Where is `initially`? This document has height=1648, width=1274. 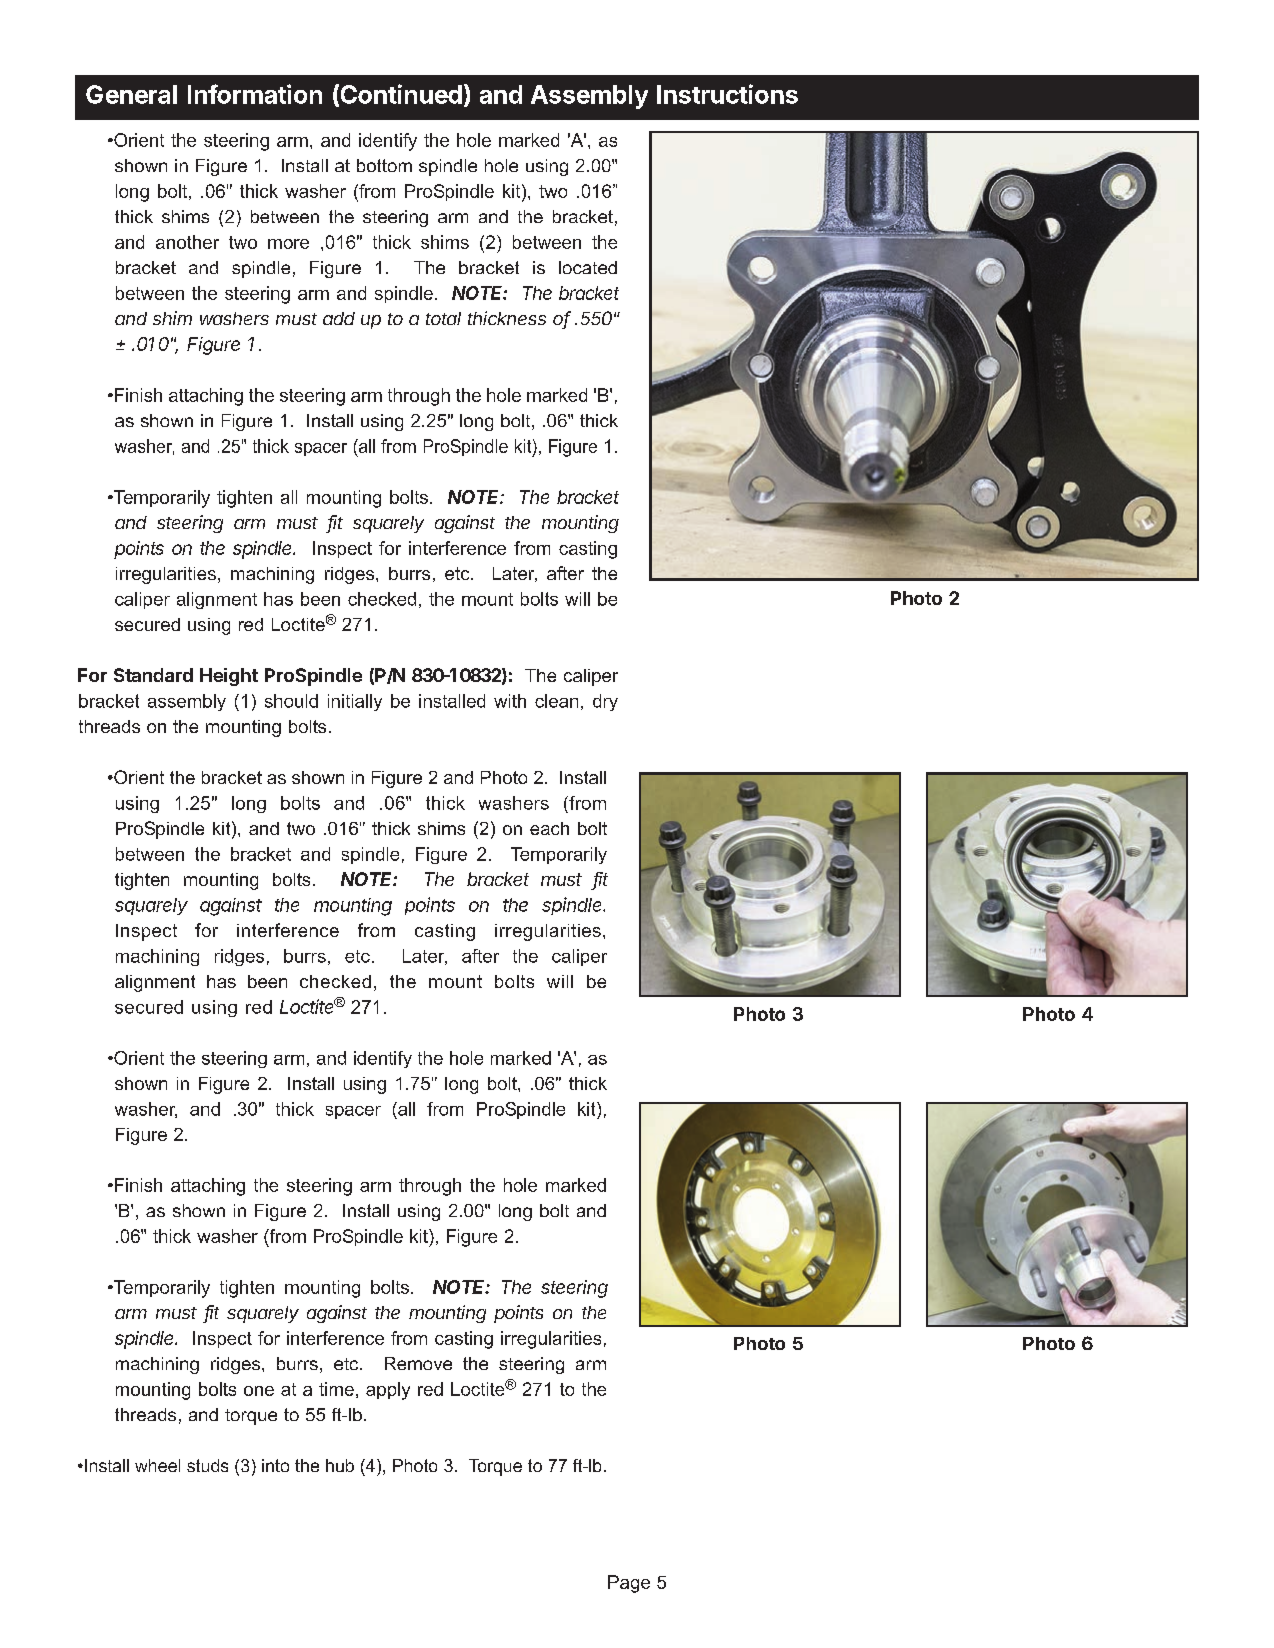 initially is located at coordinates (355, 702).
